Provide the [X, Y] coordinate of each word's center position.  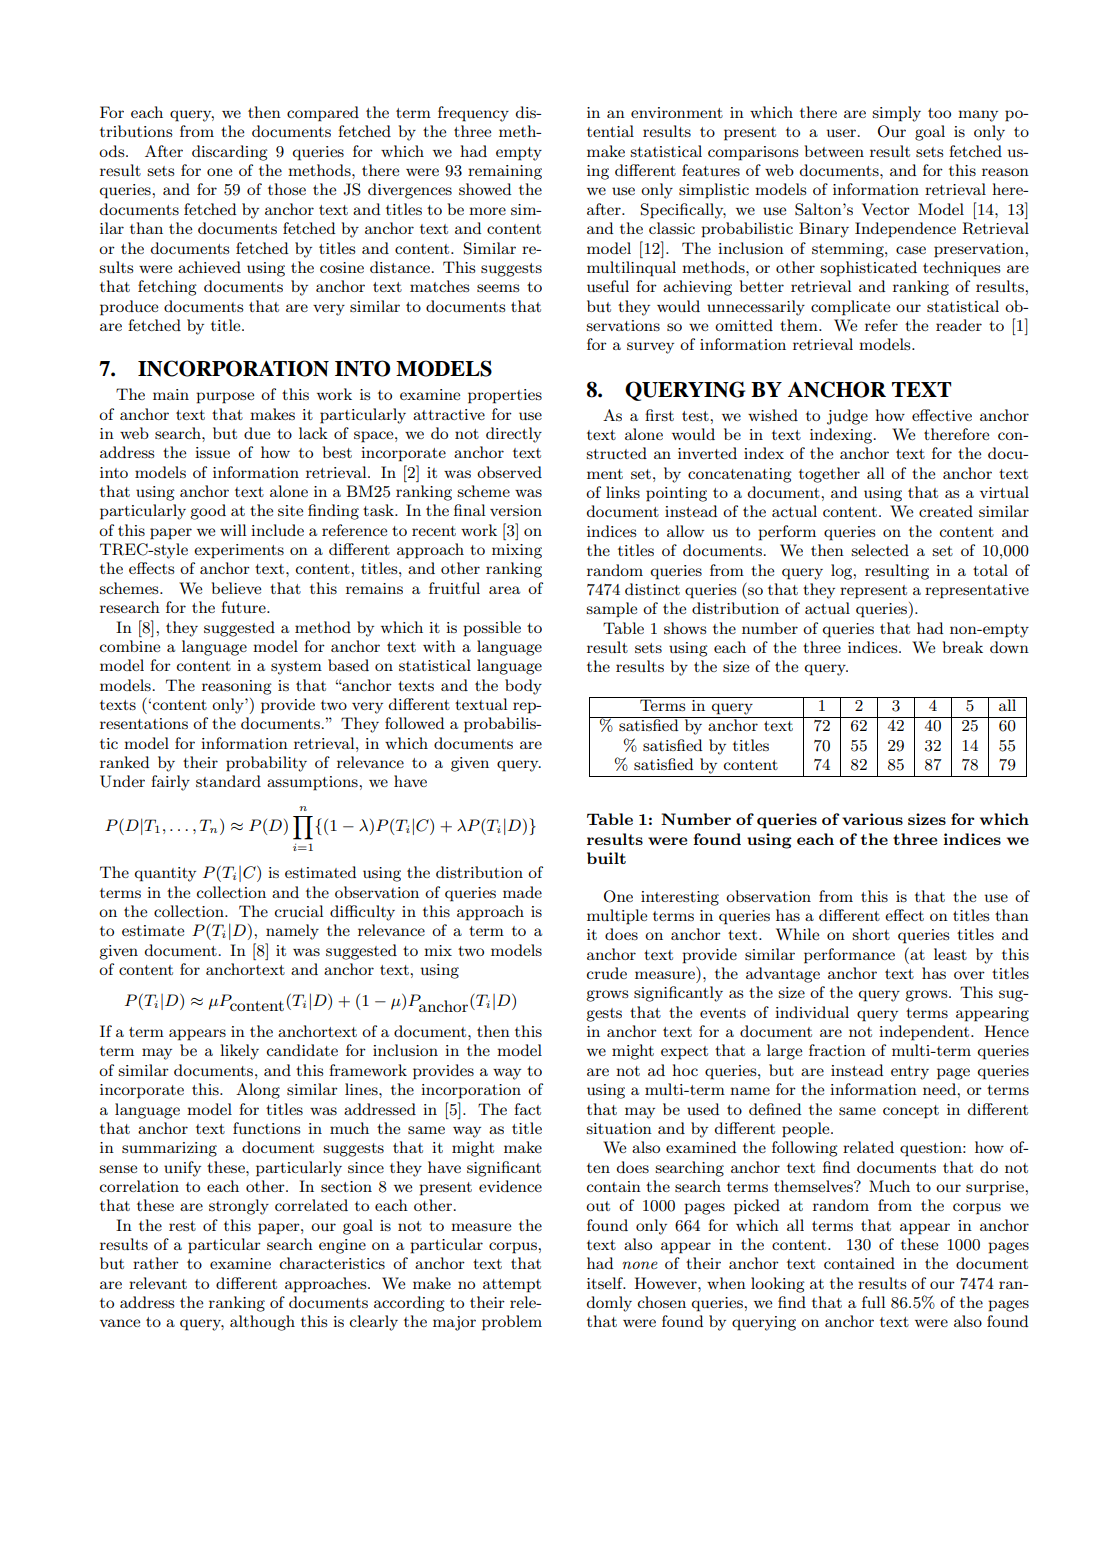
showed [485, 189]
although [262, 1323]
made [522, 892]
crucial [299, 911]
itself [606, 1283]
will [233, 530]
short [871, 934]
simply [896, 114]
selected [880, 550]
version [516, 510]
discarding [230, 153]
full [874, 1302]
